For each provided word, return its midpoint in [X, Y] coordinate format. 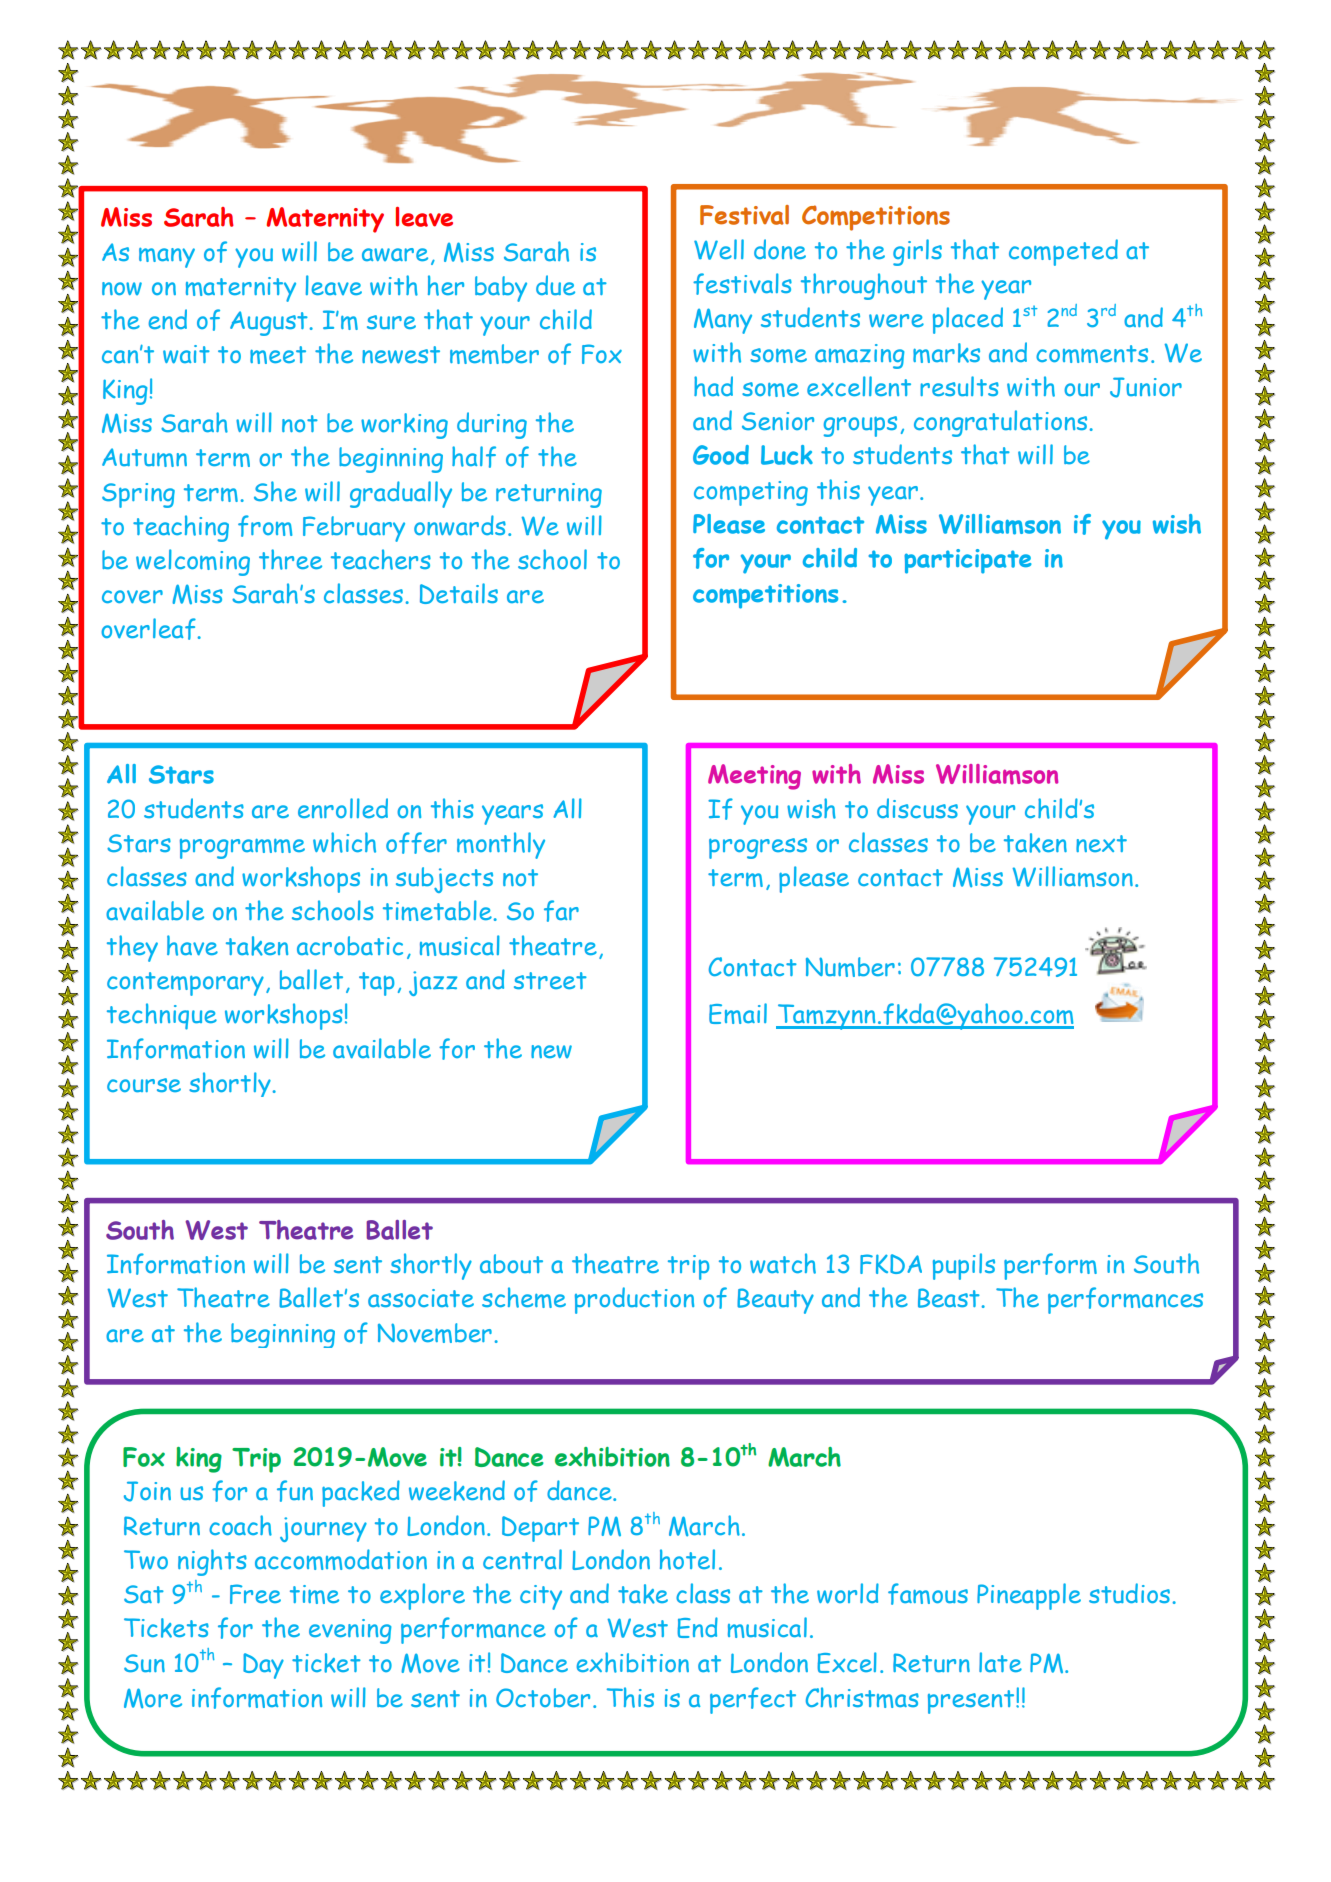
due [555, 285]
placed [968, 320]
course [144, 1085]
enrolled [343, 808]
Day [263, 1666]
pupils [964, 1266]
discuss [917, 808]
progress [758, 848]
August [269, 323]
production [634, 1300]
